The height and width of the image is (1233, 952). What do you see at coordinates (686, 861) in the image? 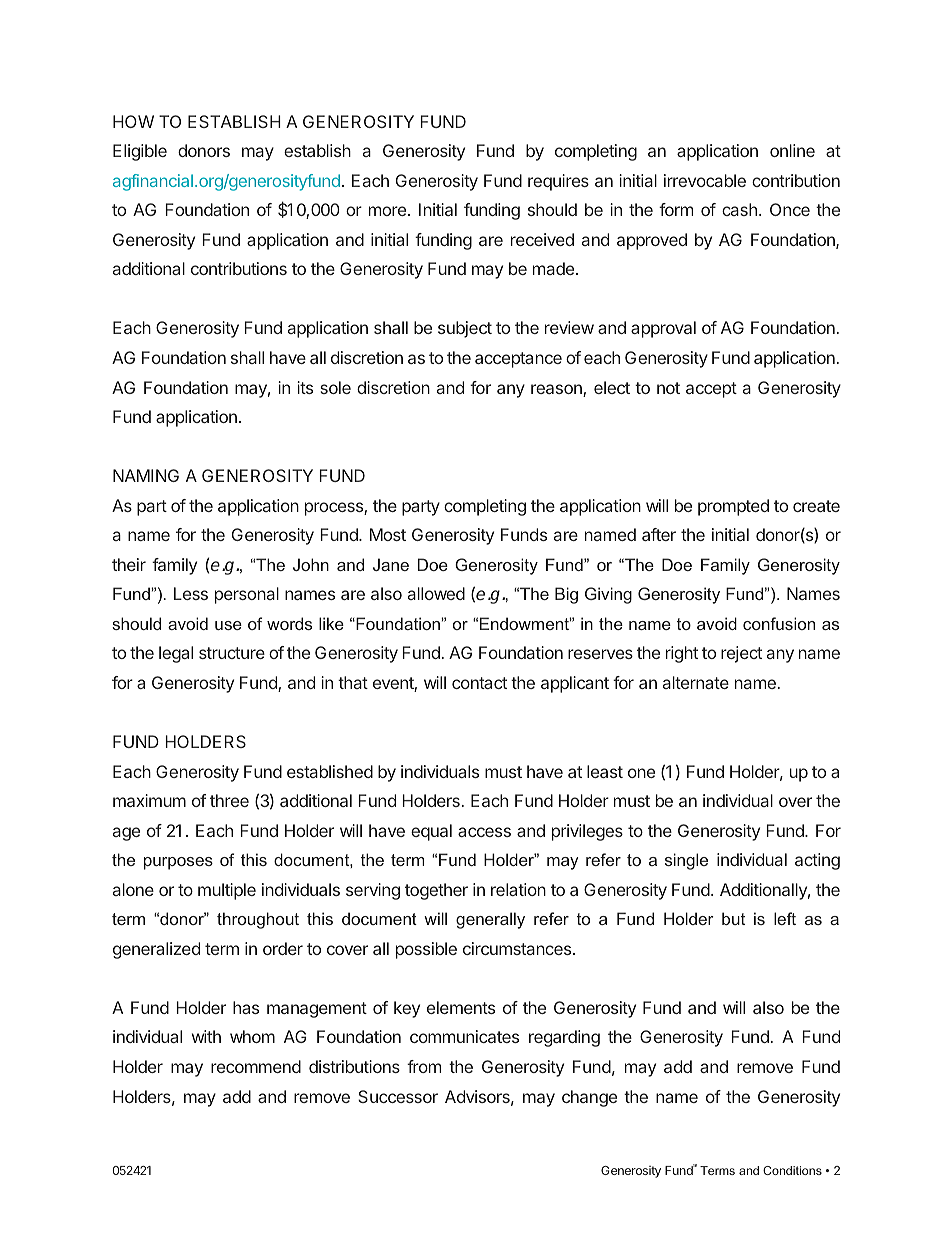
I see `single` at bounding box center [686, 861].
